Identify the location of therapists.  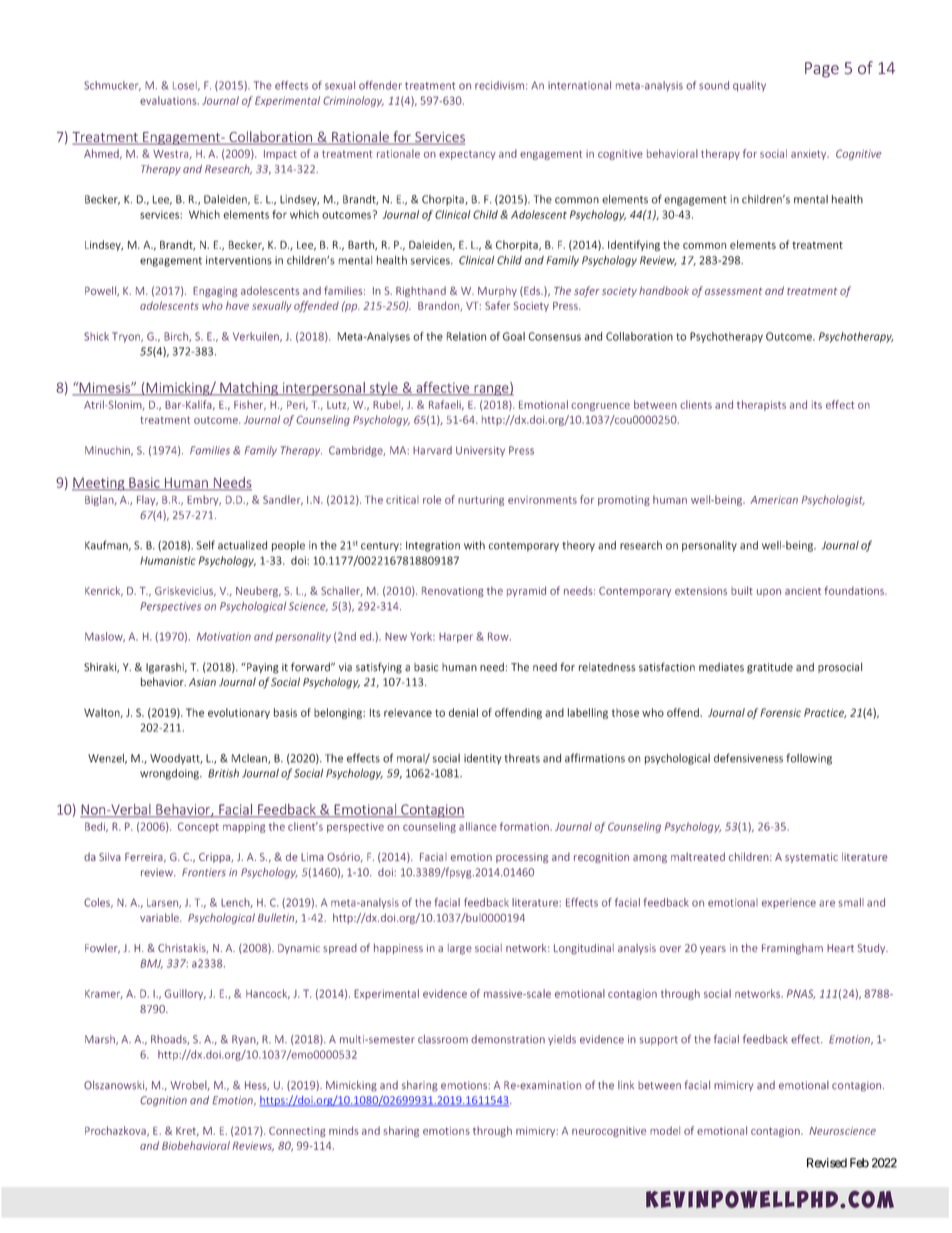
(761, 405).
